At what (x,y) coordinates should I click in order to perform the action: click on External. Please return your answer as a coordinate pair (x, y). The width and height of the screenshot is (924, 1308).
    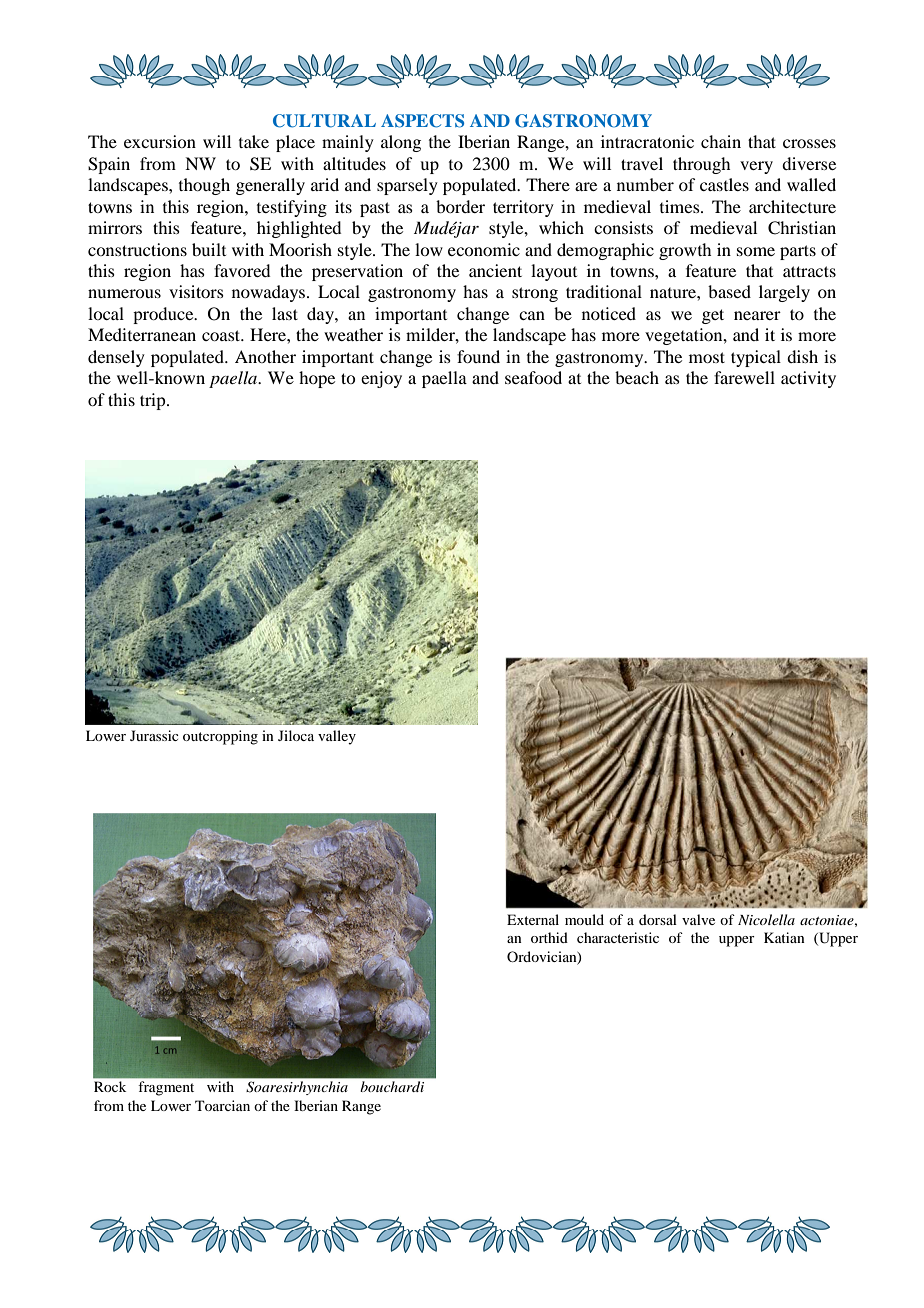
    Looking at the image, I should click on (533, 919).
